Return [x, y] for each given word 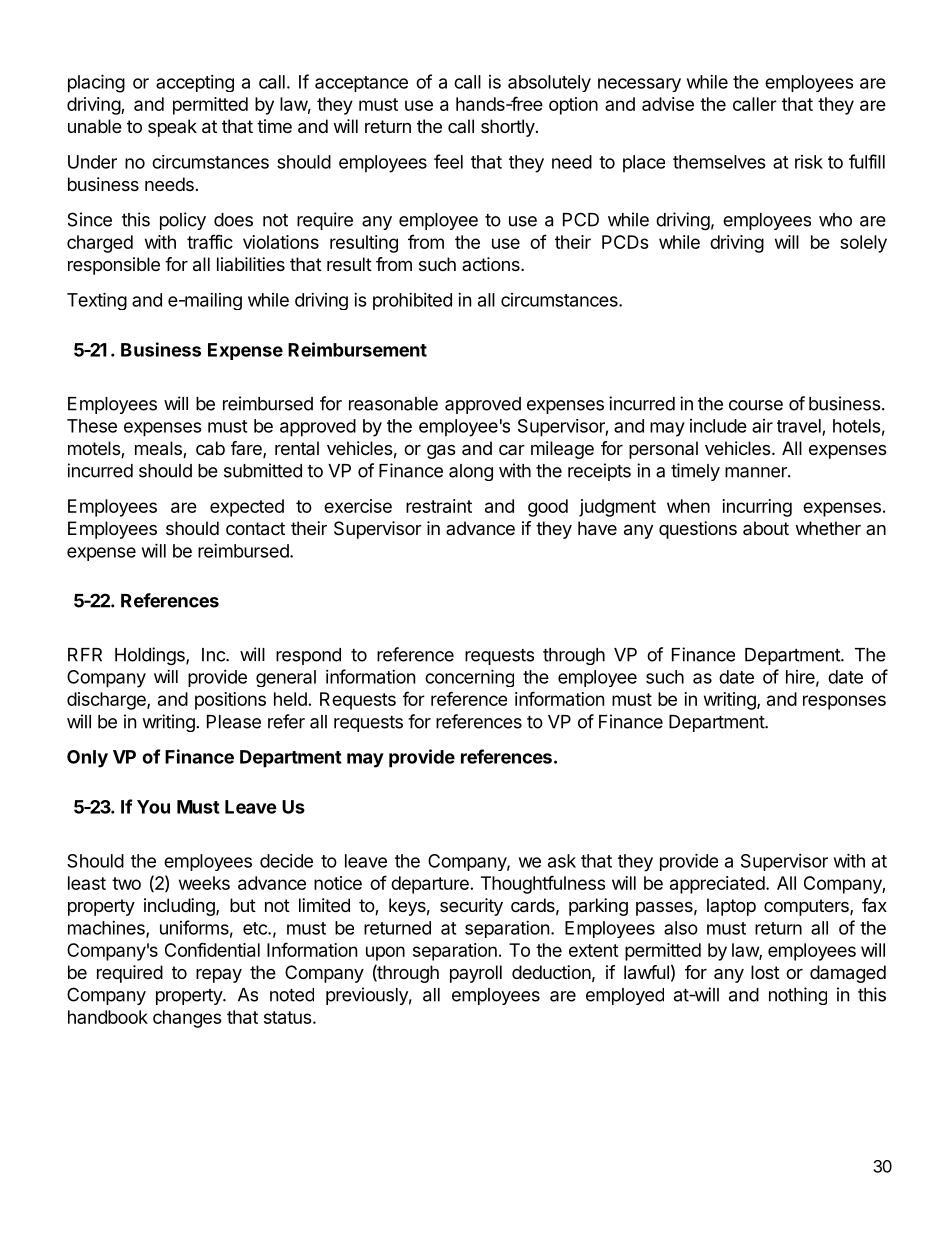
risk [809, 162]
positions [230, 701]
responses [844, 702]
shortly [509, 128]
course [756, 405]
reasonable [393, 404]
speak [172, 128]
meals [159, 449]
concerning [469, 678]
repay [219, 976]
